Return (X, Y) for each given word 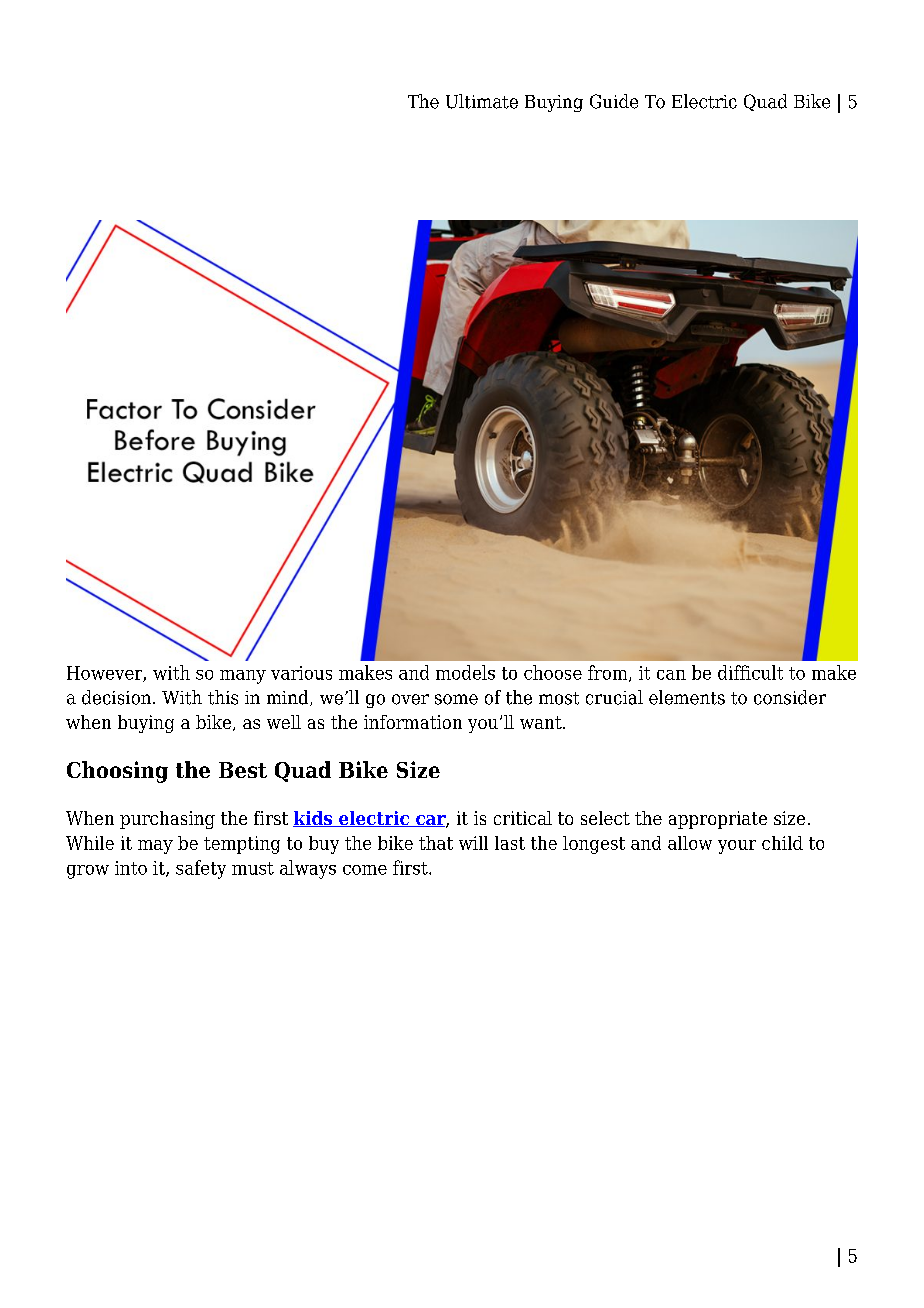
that (436, 843)
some (456, 699)
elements (687, 697)
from (609, 673)
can (671, 675)
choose (553, 672)
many (243, 677)
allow (690, 843)
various (301, 673)
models (465, 672)
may (155, 847)
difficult (750, 672)
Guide (614, 101)
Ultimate (482, 101)
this (223, 697)
